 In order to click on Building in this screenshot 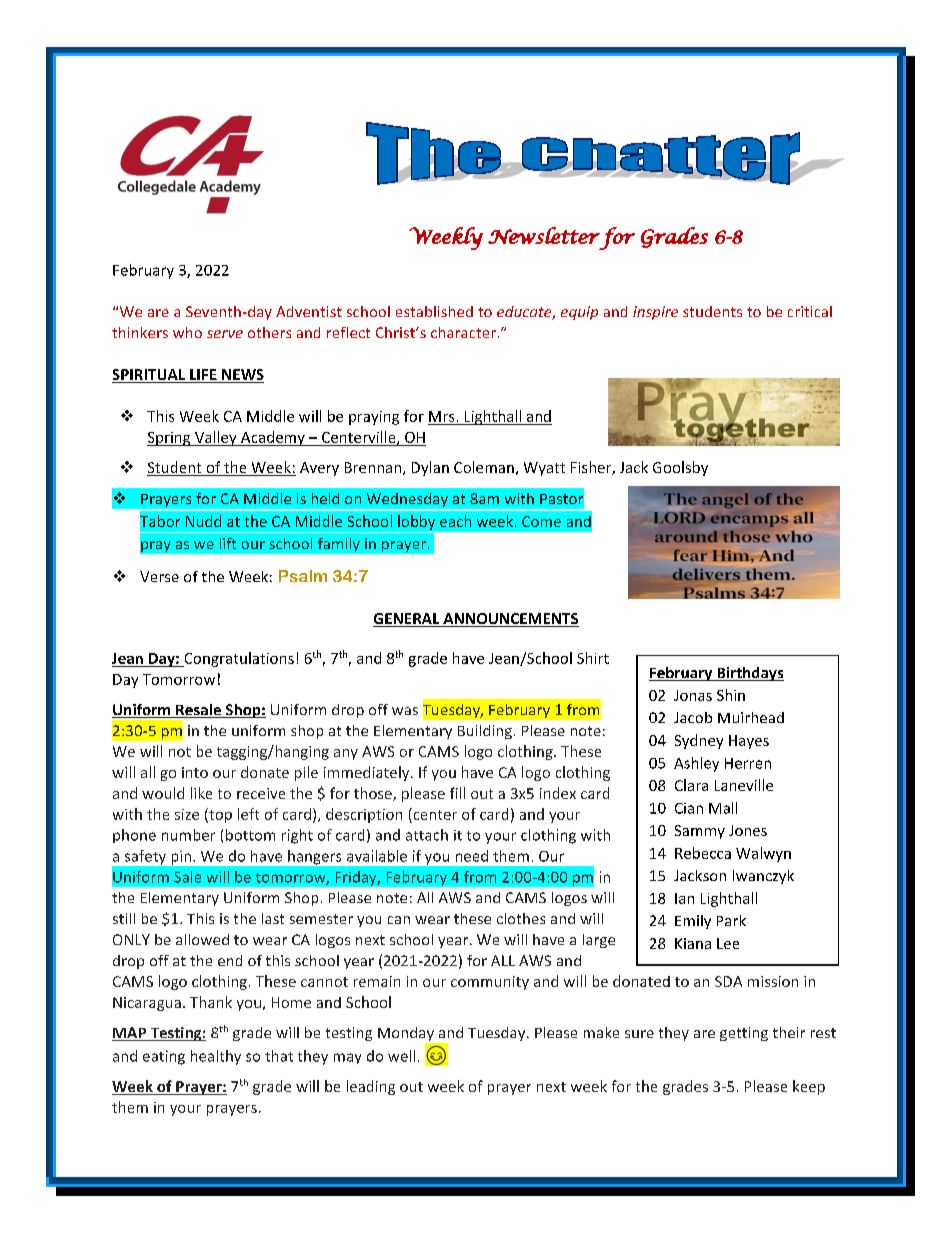, I will do `click(485, 732)`.
